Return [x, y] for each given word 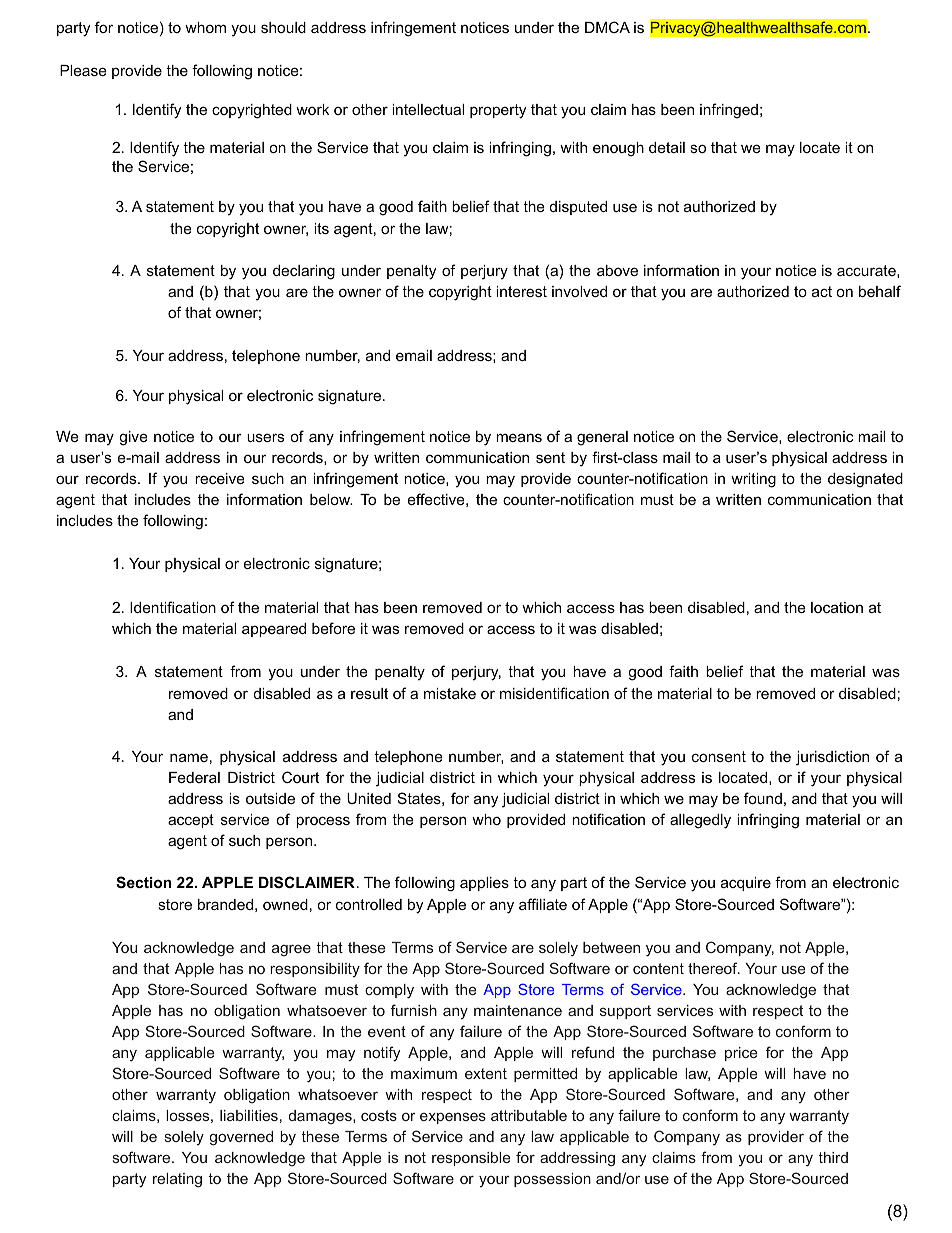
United [369, 798]
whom [205, 27]
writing [753, 480]
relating [177, 1180]
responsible [471, 1159]
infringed [729, 111]
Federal [194, 777]
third [833, 1157]
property [498, 111]
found [763, 798]
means [519, 437]
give [133, 438]
